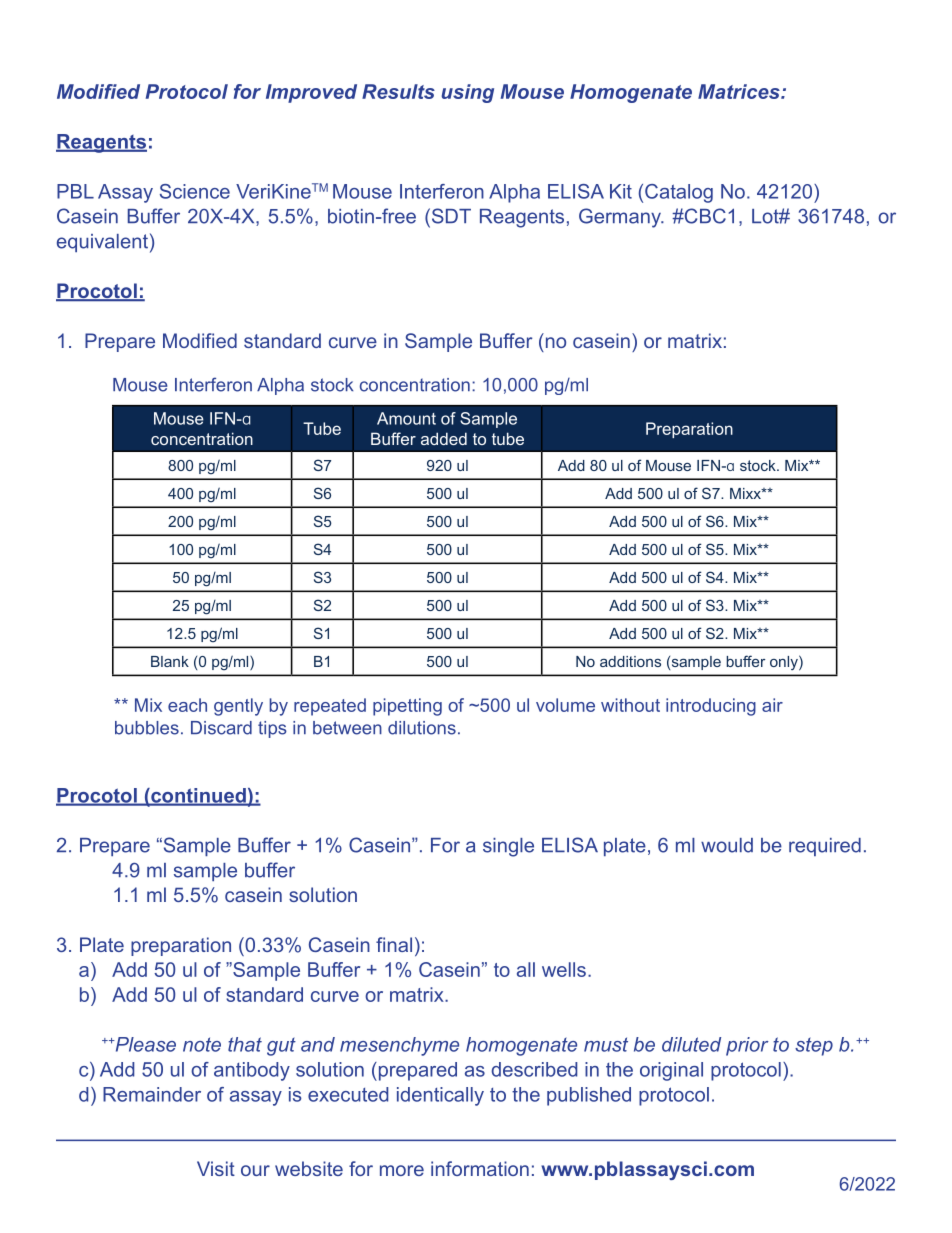 Image resolution: width=952 pixels, height=1233 pixels. Describe the element at coordinates (480, 1168) in the screenshot. I see `information` at that location.
